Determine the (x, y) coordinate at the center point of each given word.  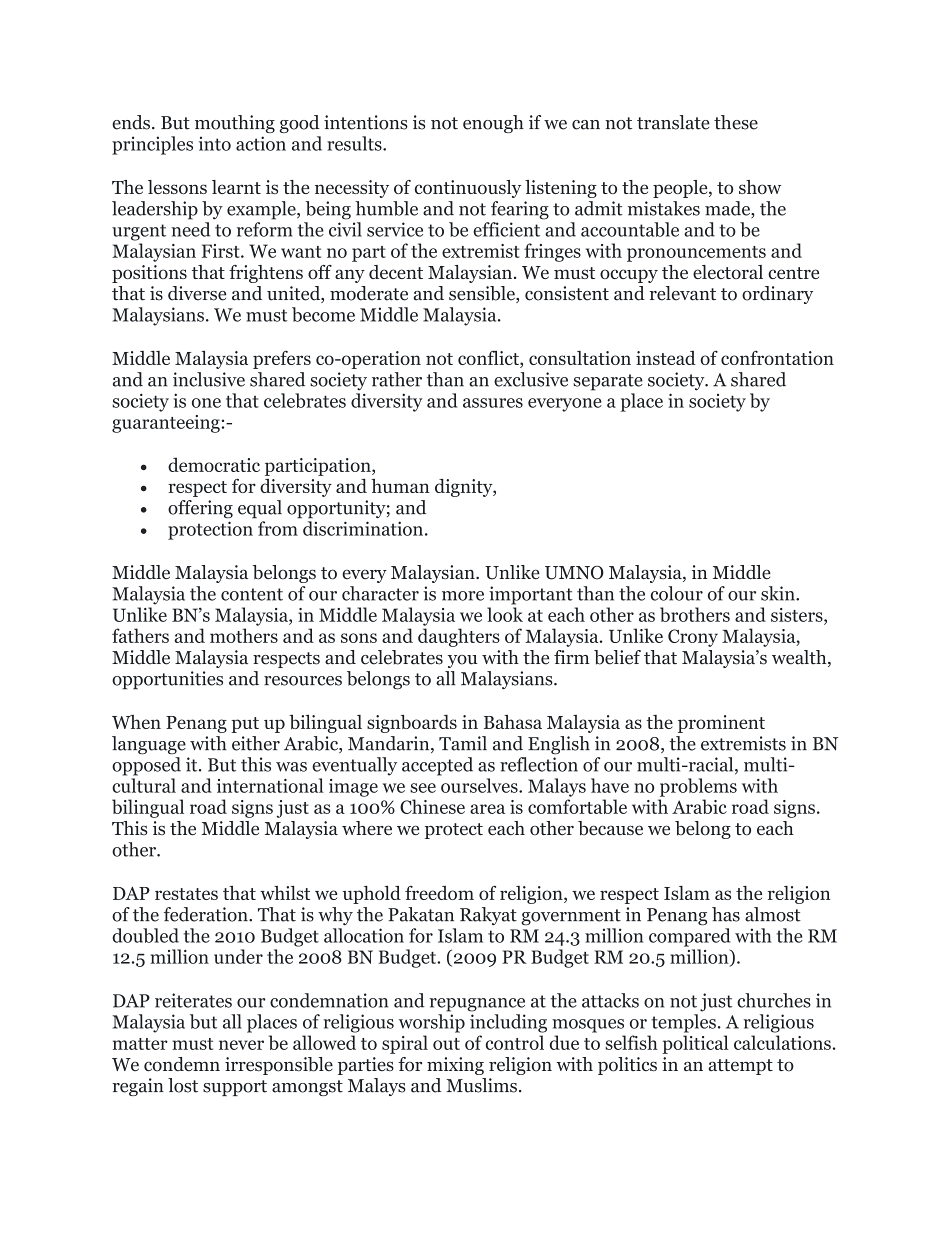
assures (493, 403)
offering (200, 509)
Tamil (463, 743)
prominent (721, 724)
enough (493, 124)
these (736, 122)
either (256, 743)
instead (666, 358)
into (215, 143)
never (241, 1045)
